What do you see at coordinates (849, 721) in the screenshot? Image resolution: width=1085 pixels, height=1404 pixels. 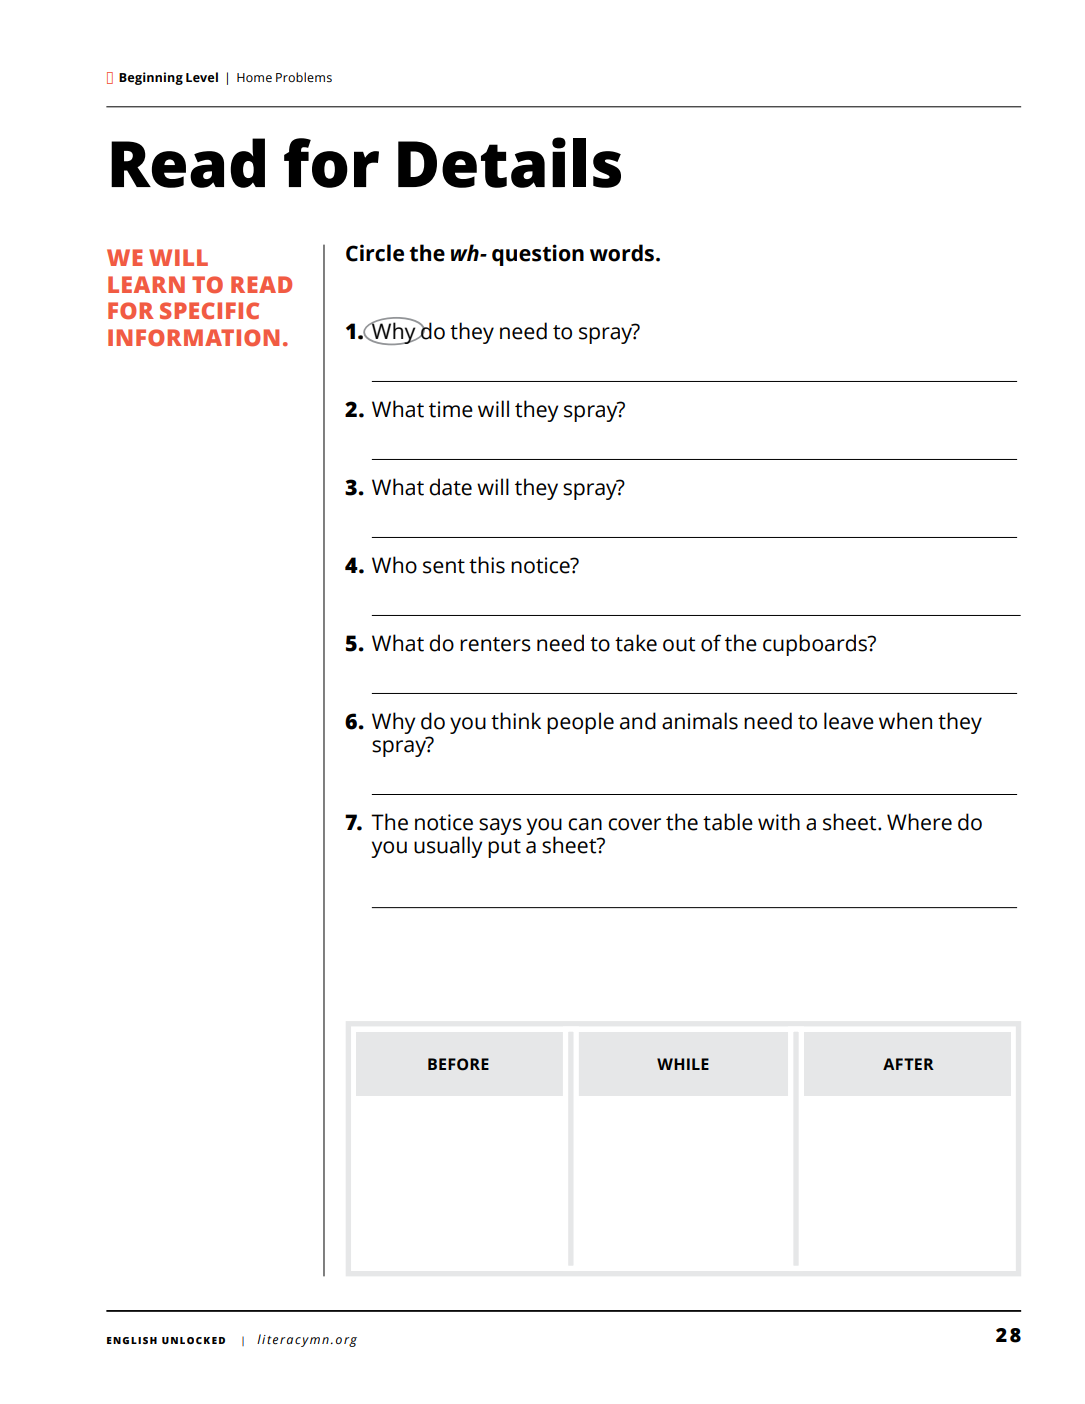 I see `leave` at bounding box center [849, 721].
